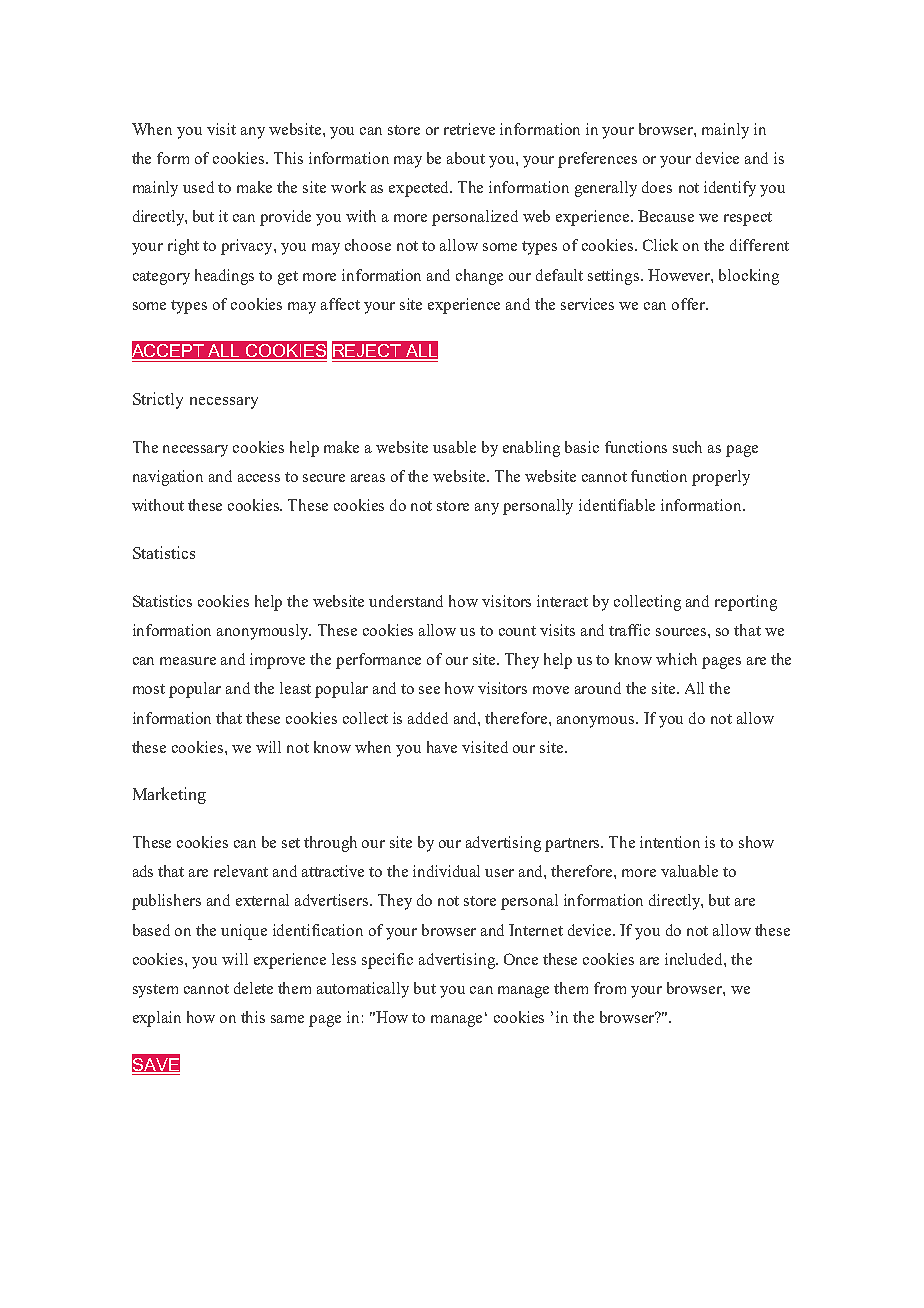  I want to click on added, so click(428, 718).
